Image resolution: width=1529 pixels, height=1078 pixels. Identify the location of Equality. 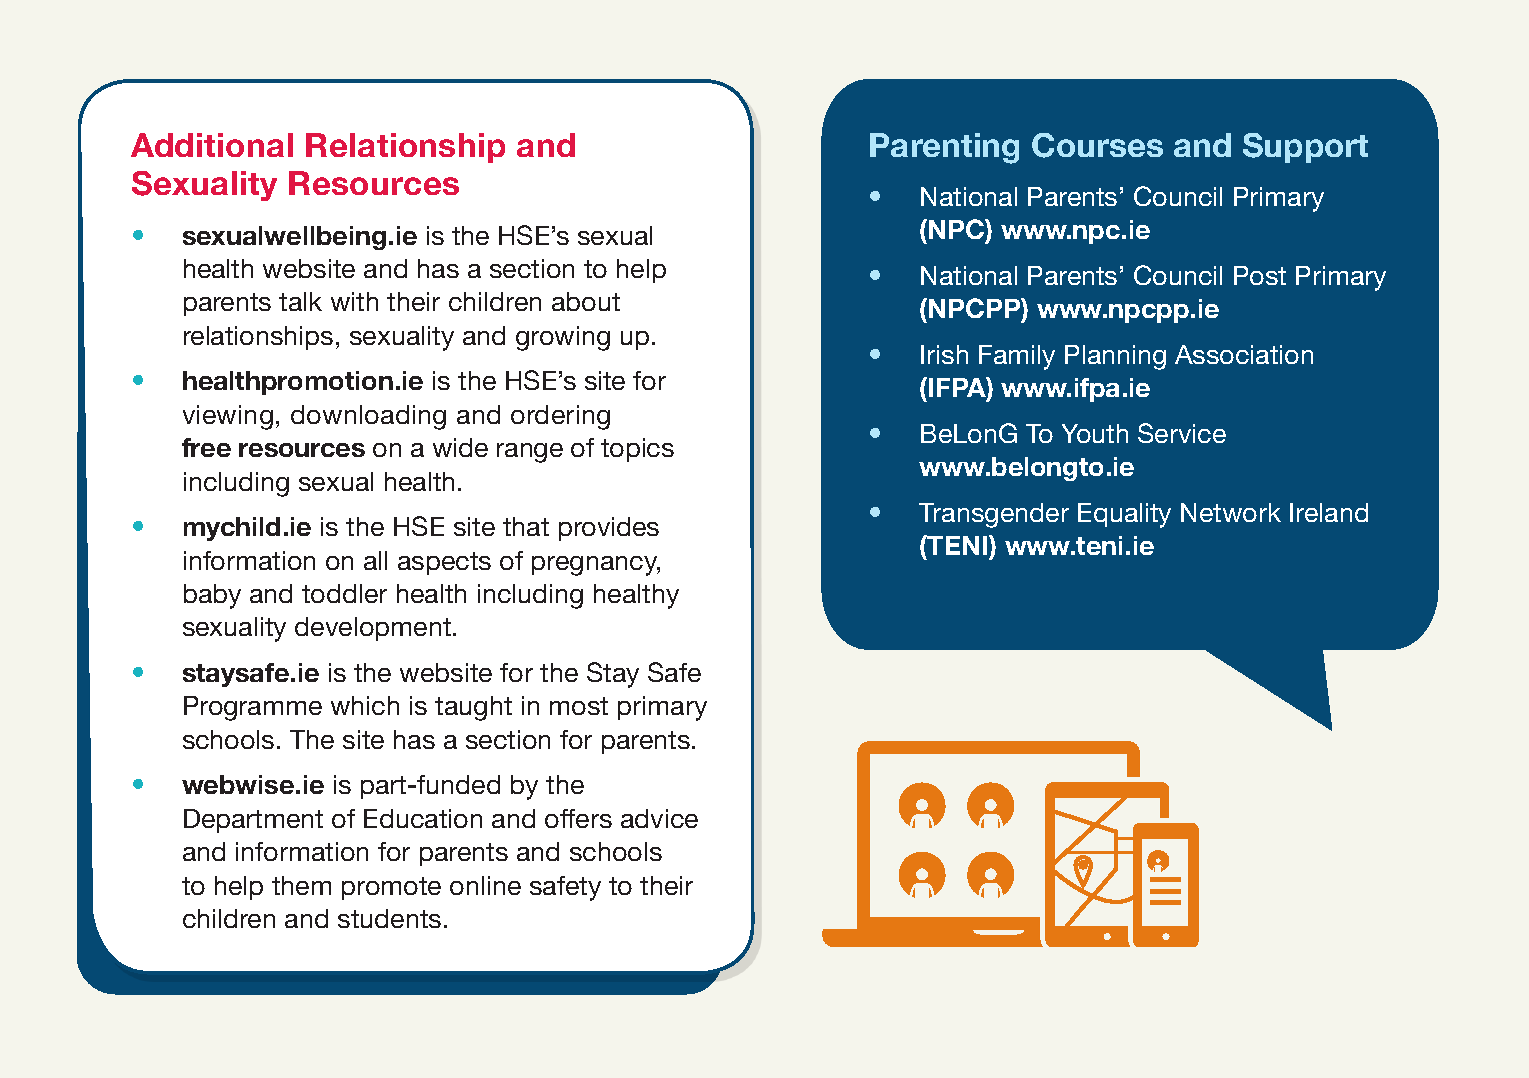
(1124, 515).
